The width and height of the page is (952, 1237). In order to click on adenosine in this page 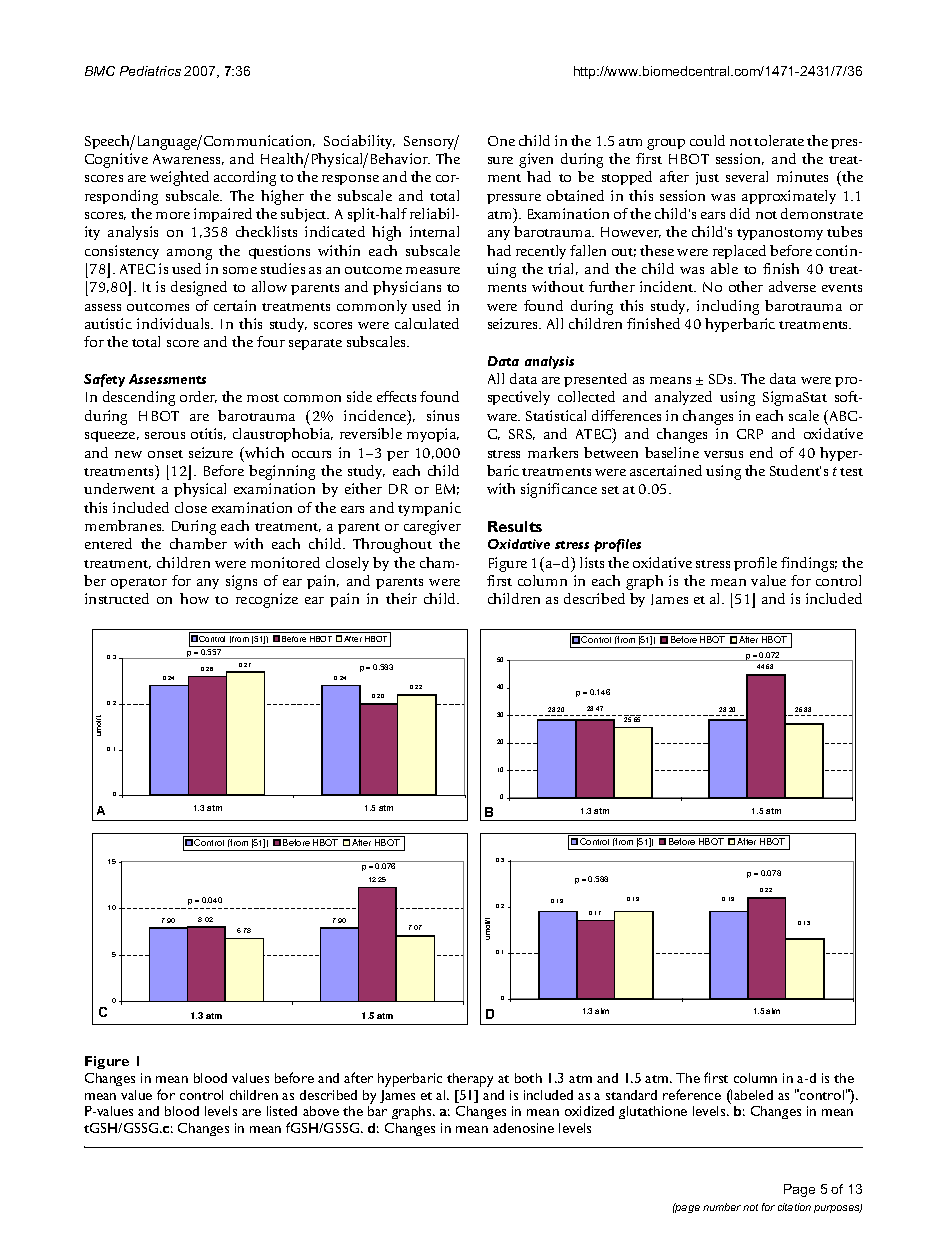, I will do `click(523, 1128)`.
